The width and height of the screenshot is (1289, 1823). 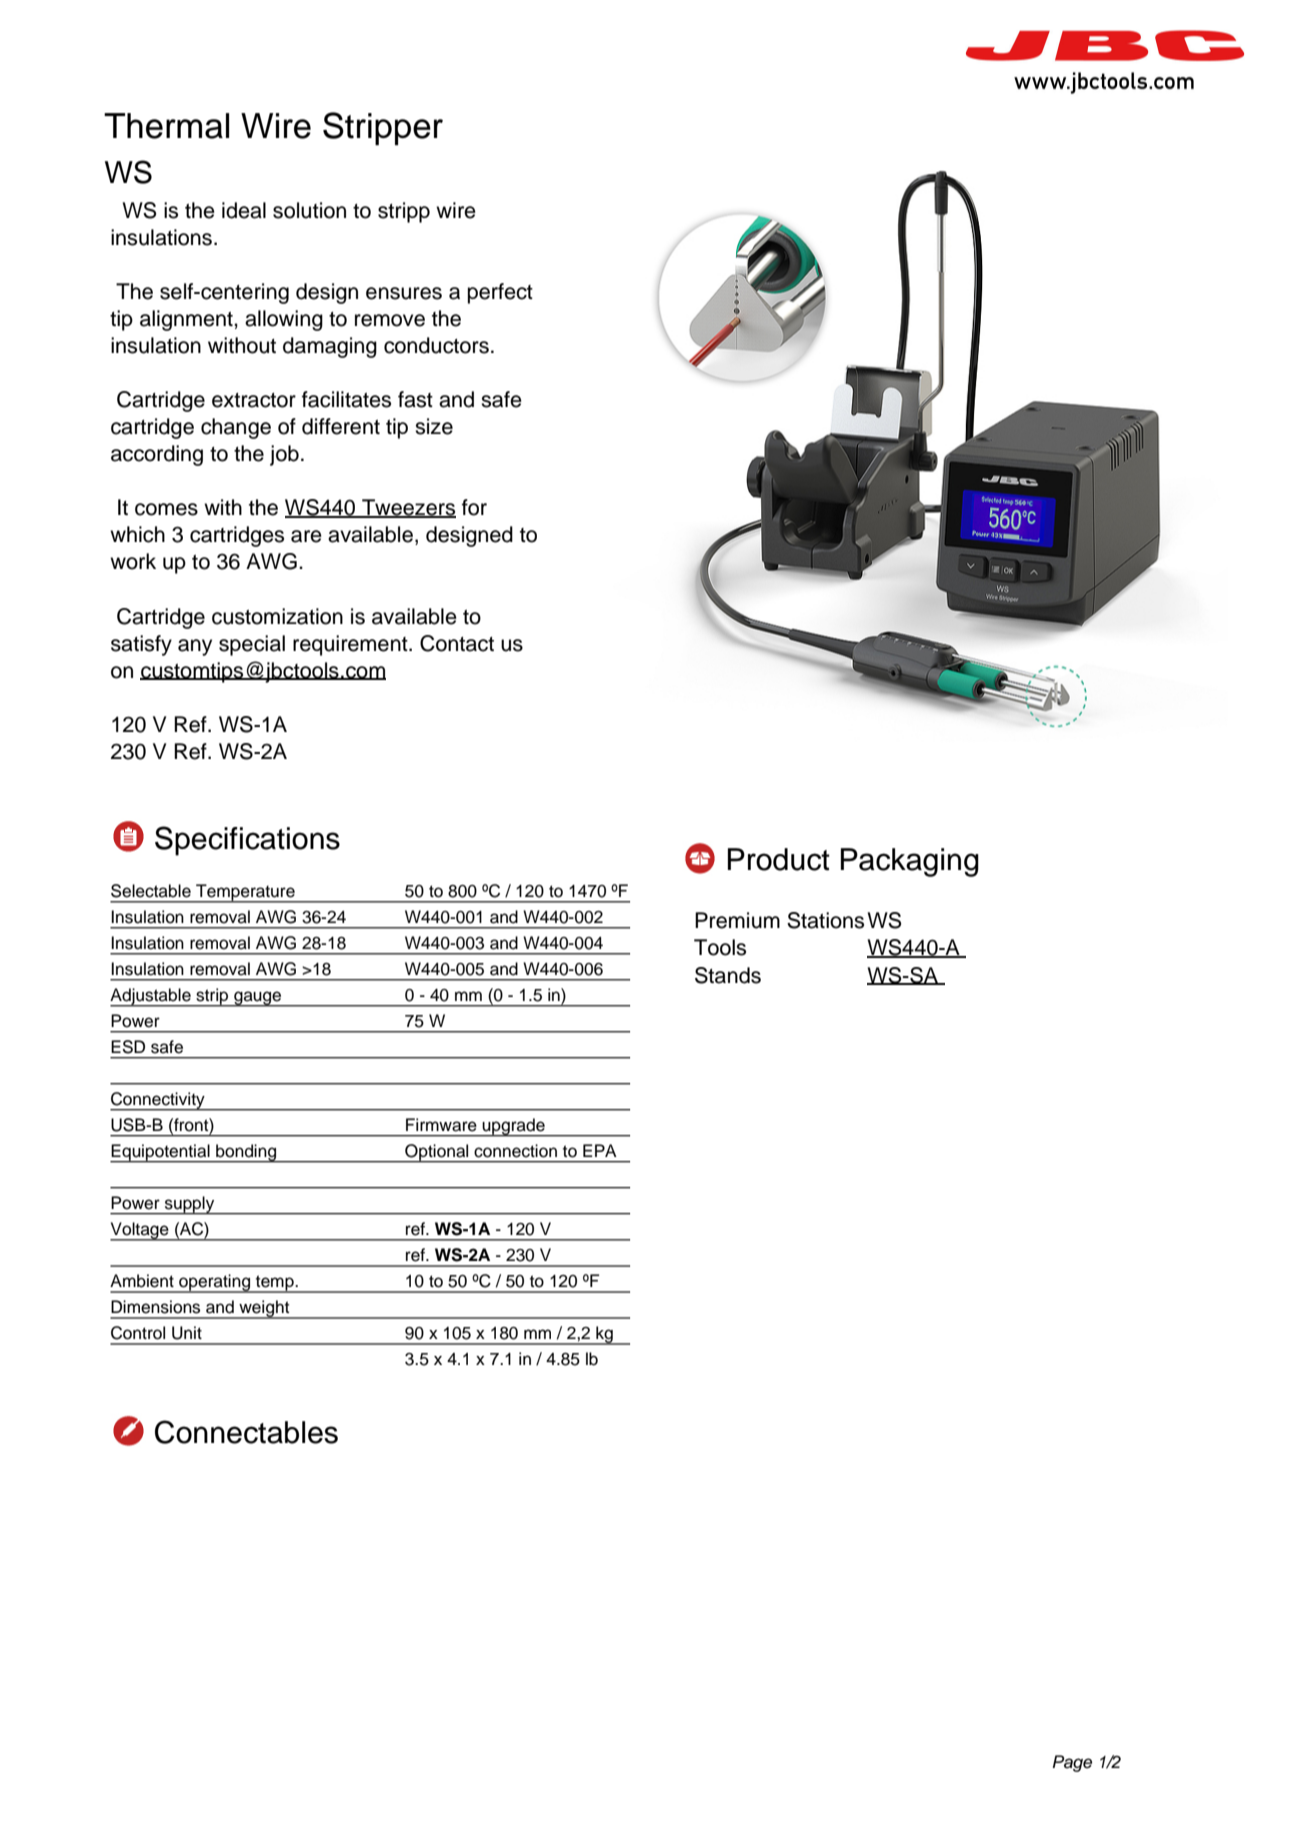 What do you see at coordinates (779, 859) in the screenshot?
I see `Product` at bounding box center [779, 859].
